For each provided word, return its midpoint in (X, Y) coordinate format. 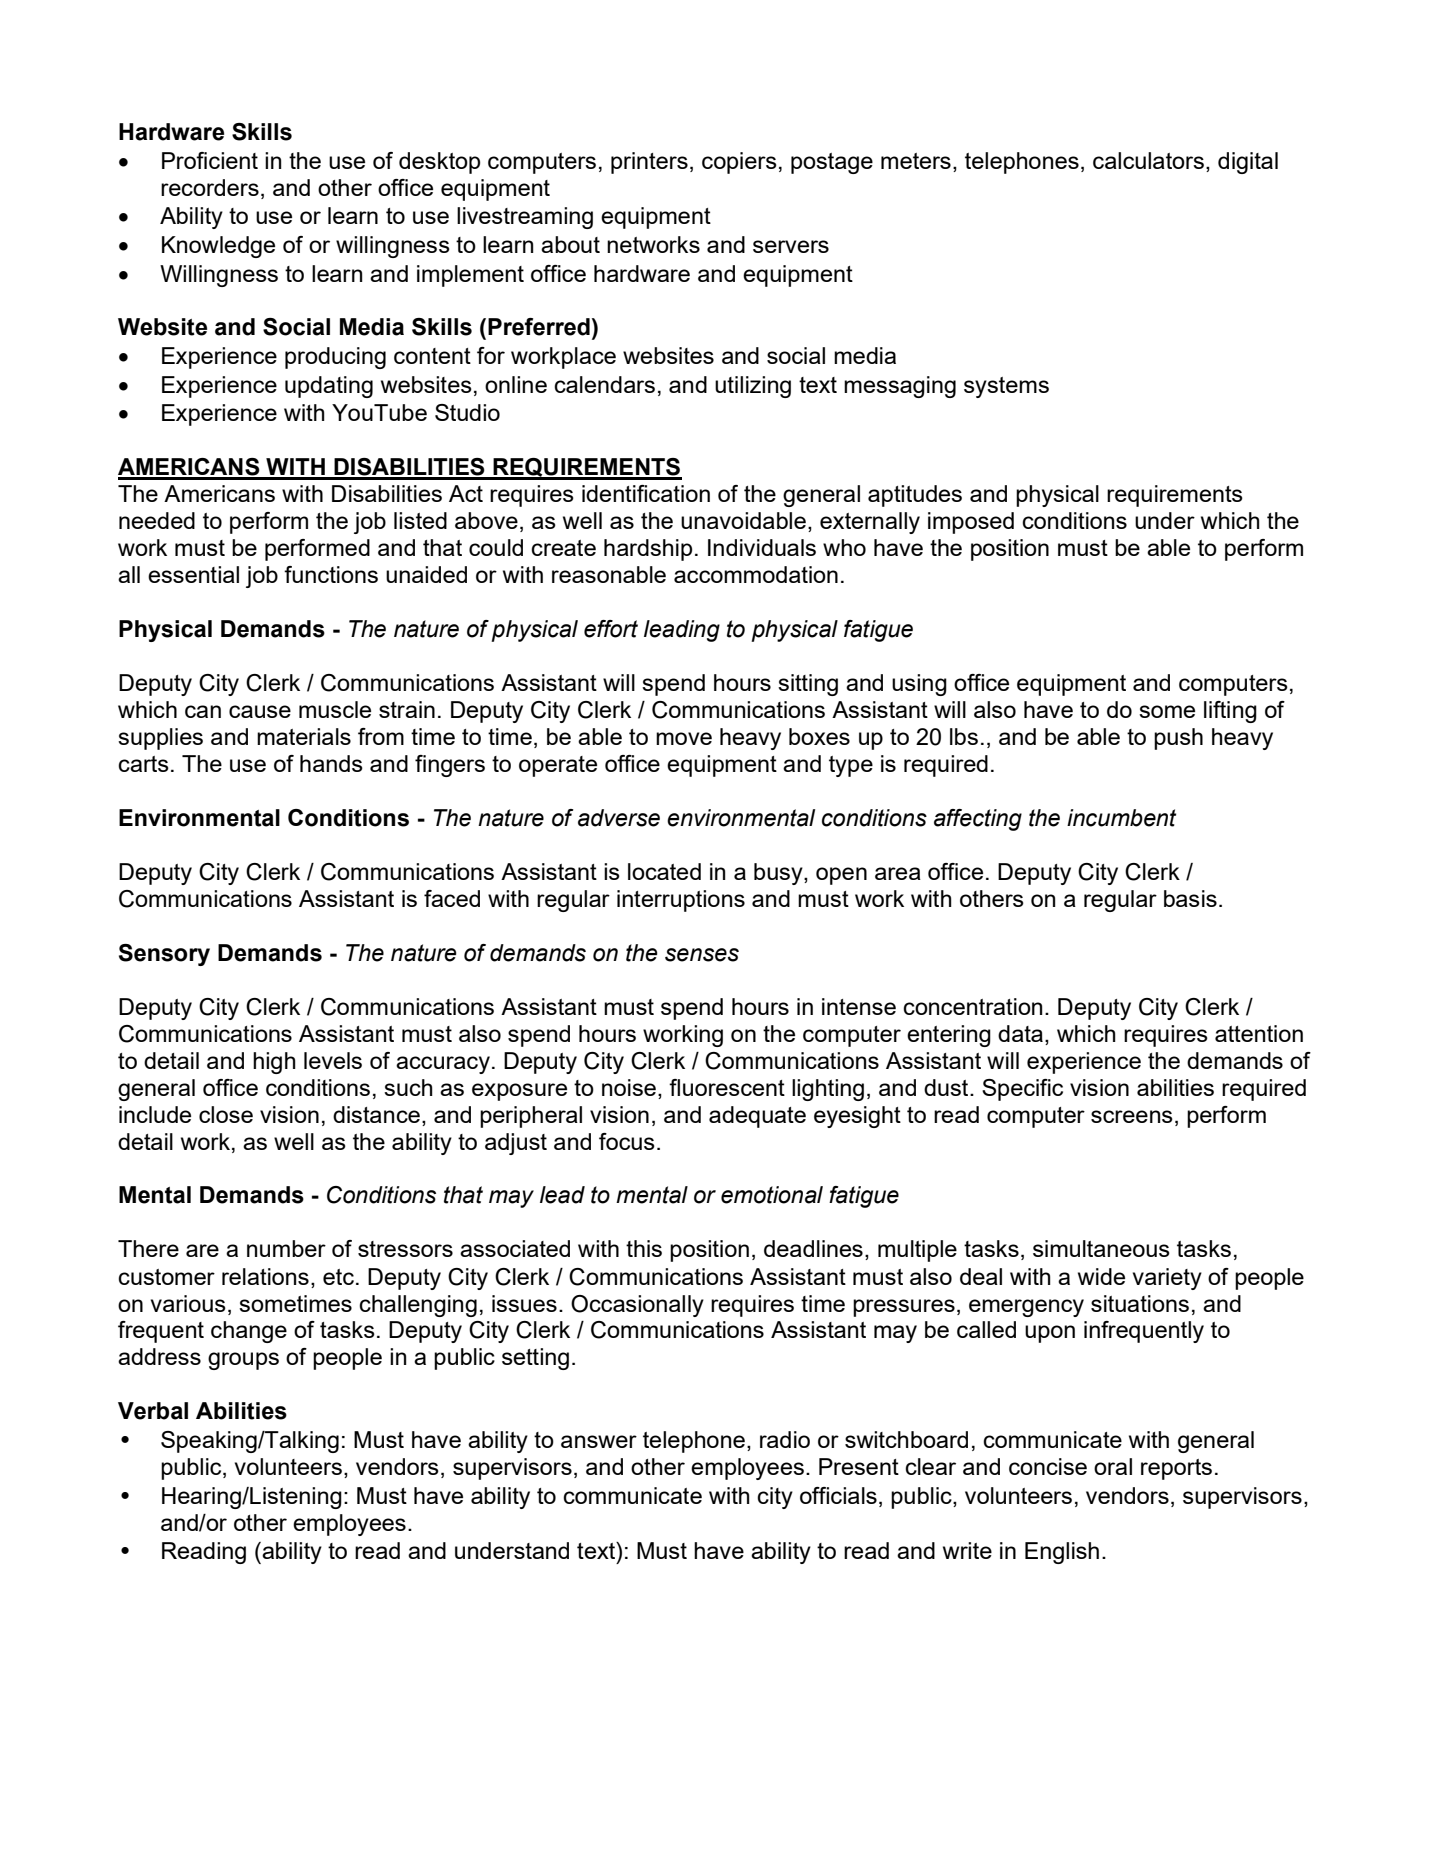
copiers (739, 163)
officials (838, 1495)
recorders (210, 187)
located (664, 871)
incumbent (1121, 818)
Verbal (153, 1411)
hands (331, 763)
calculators (1148, 160)
